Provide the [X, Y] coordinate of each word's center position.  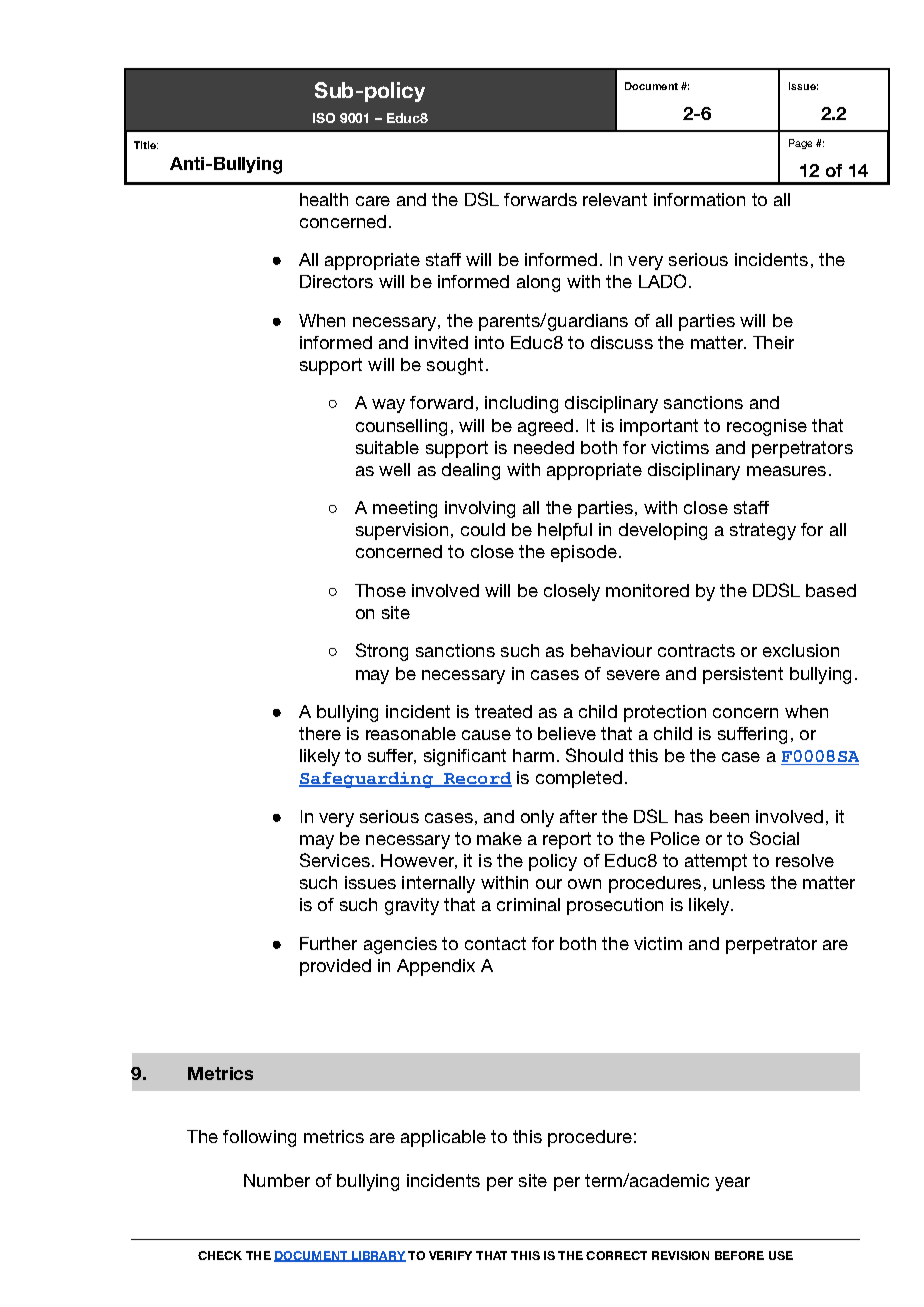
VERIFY [450, 1255]
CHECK [220, 1255]
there [320, 733]
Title [146, 145]
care [373, 201]
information [699, 199]
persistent [743, 675]
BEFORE [739, 1255]
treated [503, 711]
